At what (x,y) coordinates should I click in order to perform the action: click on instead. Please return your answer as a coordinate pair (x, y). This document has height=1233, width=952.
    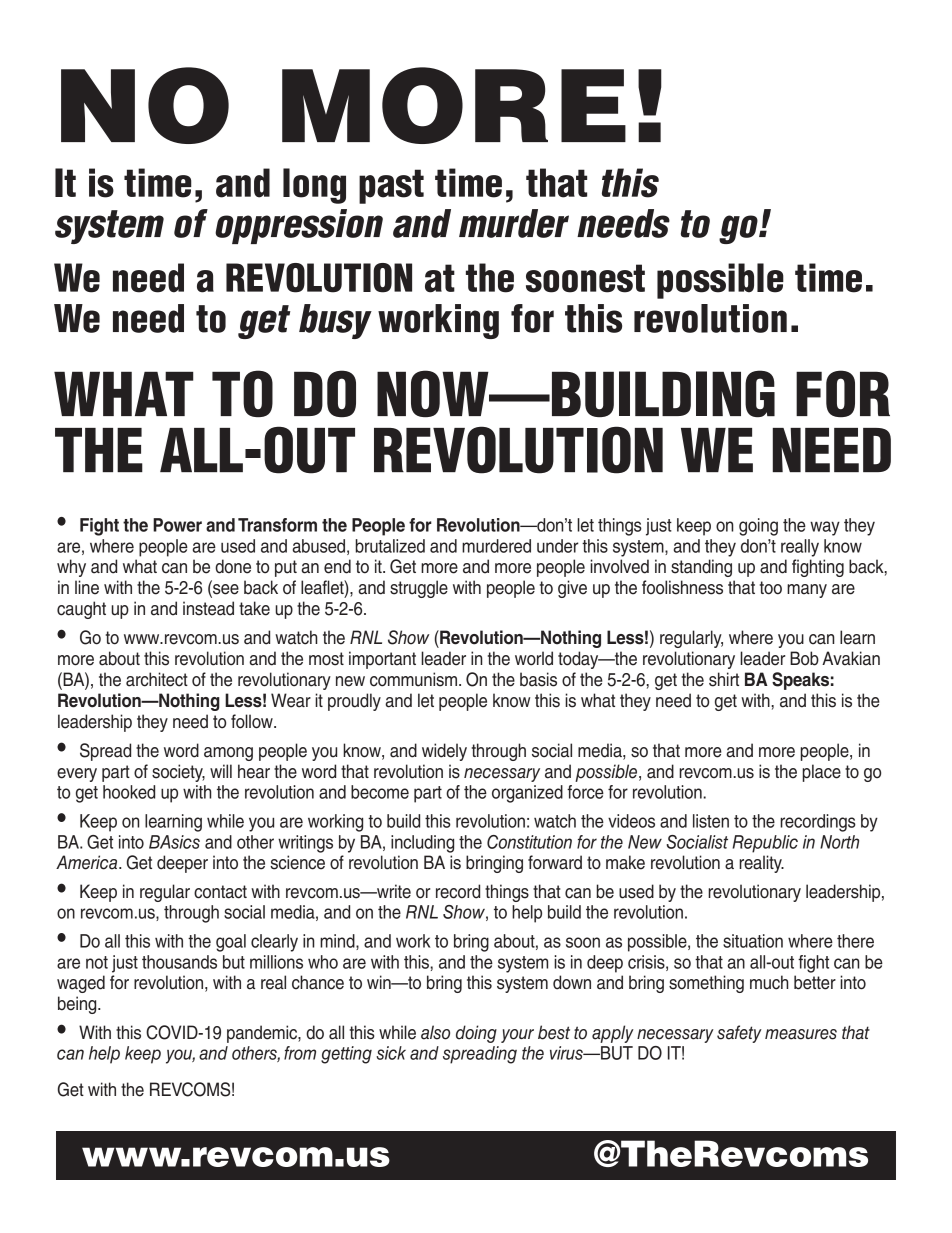
    Looking at the image, I should click on (208, 608).
